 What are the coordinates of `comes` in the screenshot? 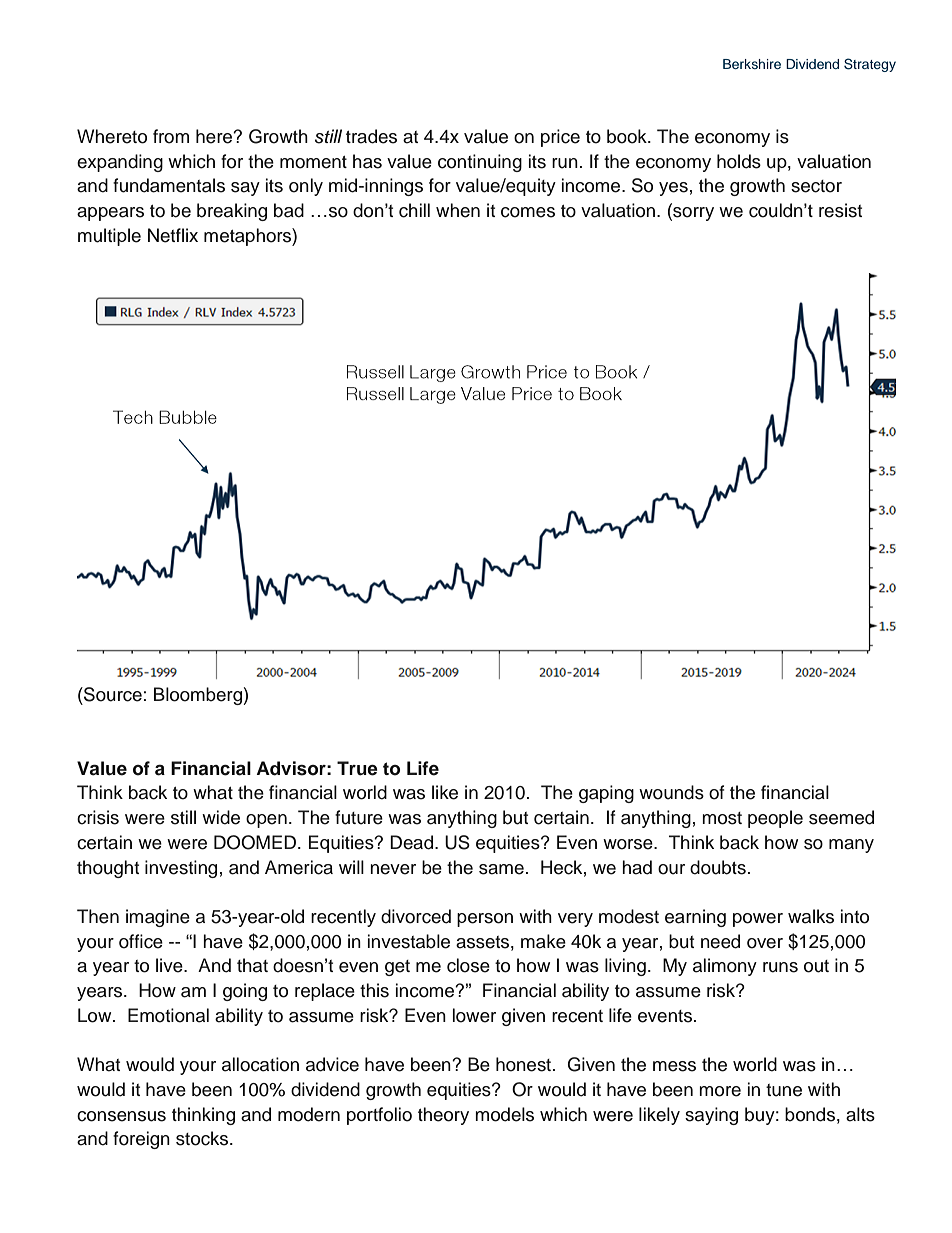 It's located at (528, 212).
